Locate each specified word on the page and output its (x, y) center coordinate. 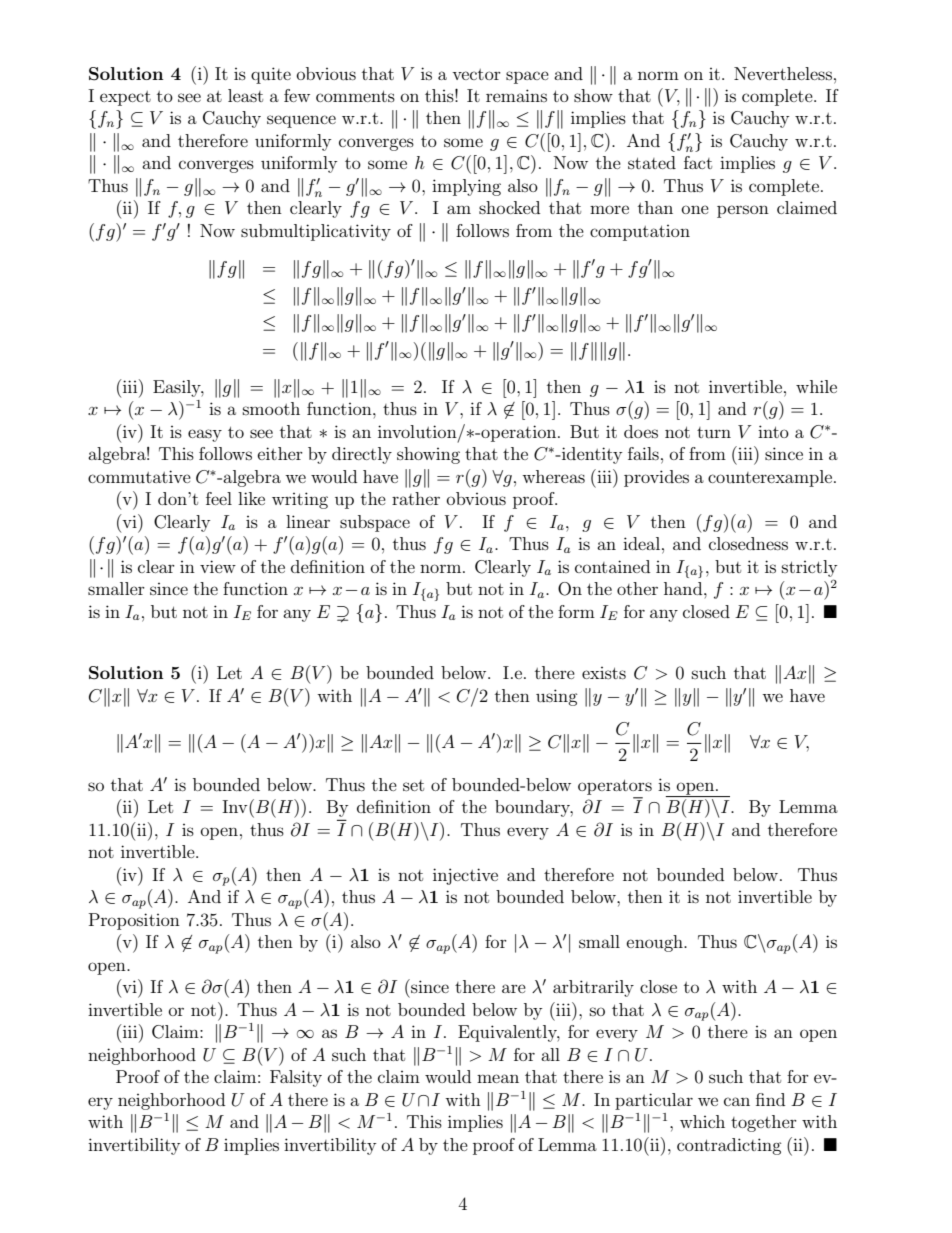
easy (205, 435)
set (413, 785)
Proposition (134, 921)
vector (476, 74)
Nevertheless (783, 73)
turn (714, 432)
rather (416, 498)
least (245, 95)
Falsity (296, 1078)
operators (615, 787)
